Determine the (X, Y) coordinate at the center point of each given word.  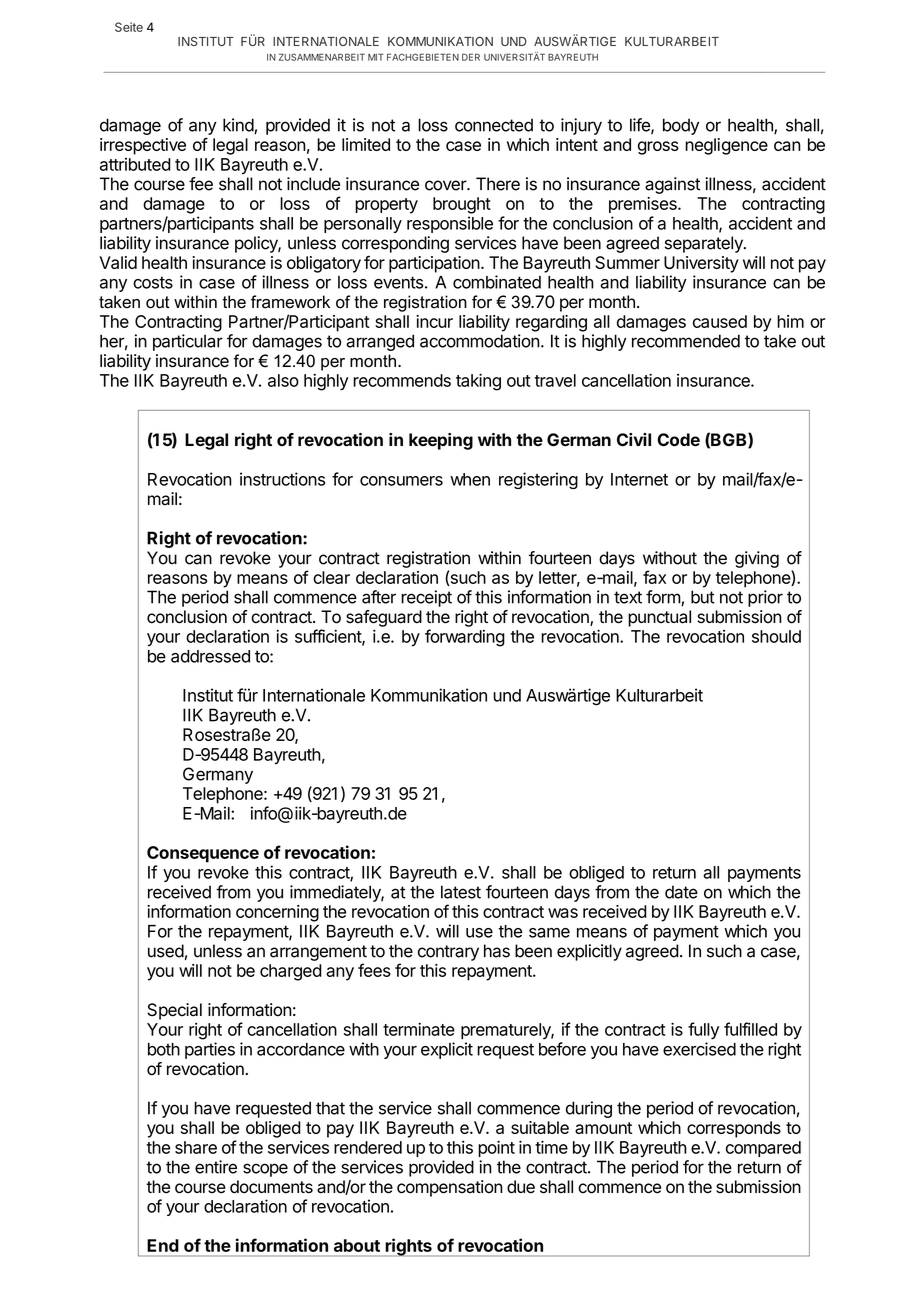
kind (239, 126)
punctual (659, 618)
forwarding (465, 638)
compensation (450, 1188)
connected (494, 125)
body (681, 126)
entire (216, 1167)
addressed (210, 656)
